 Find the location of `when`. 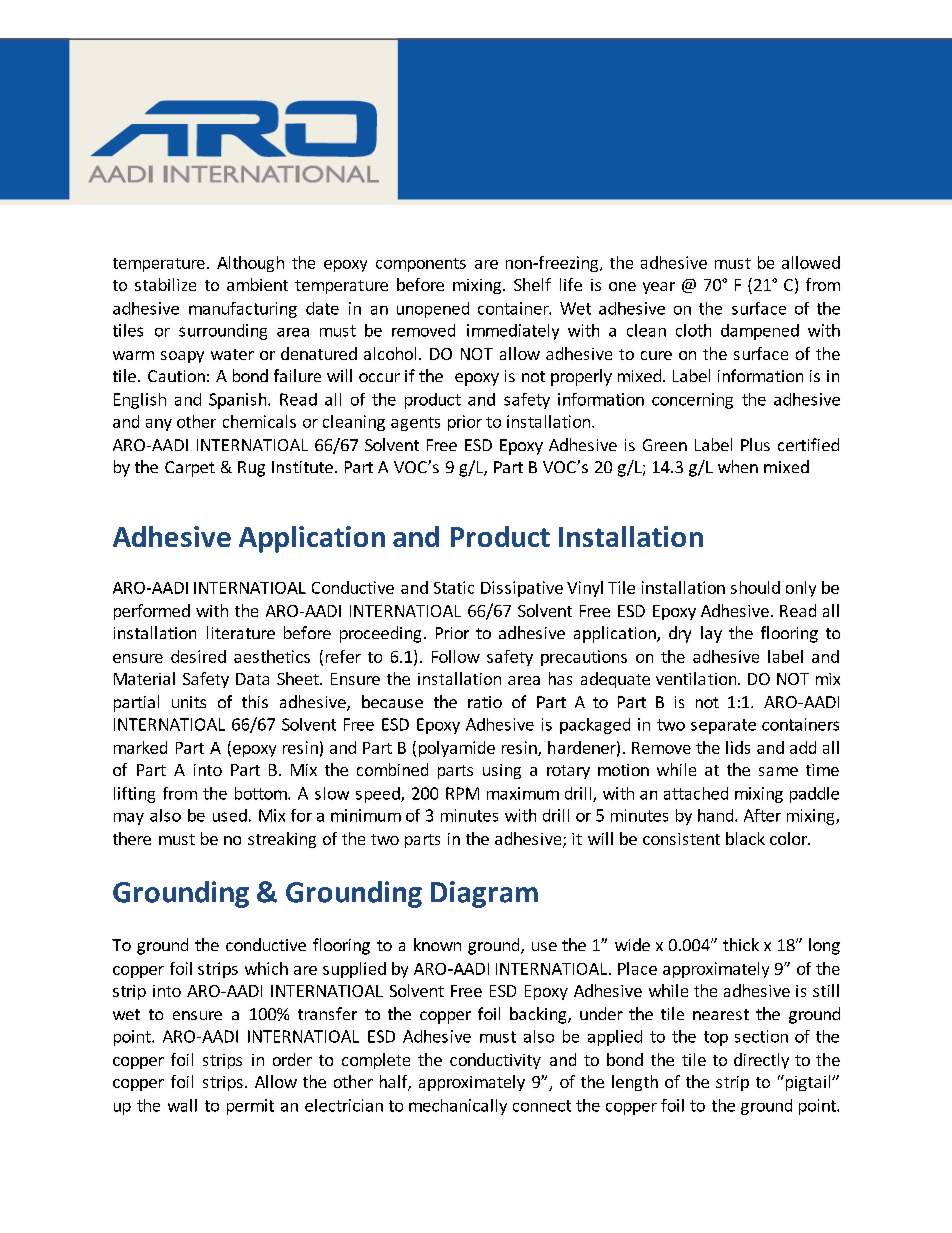

when is located at coordinates (738, 466).
